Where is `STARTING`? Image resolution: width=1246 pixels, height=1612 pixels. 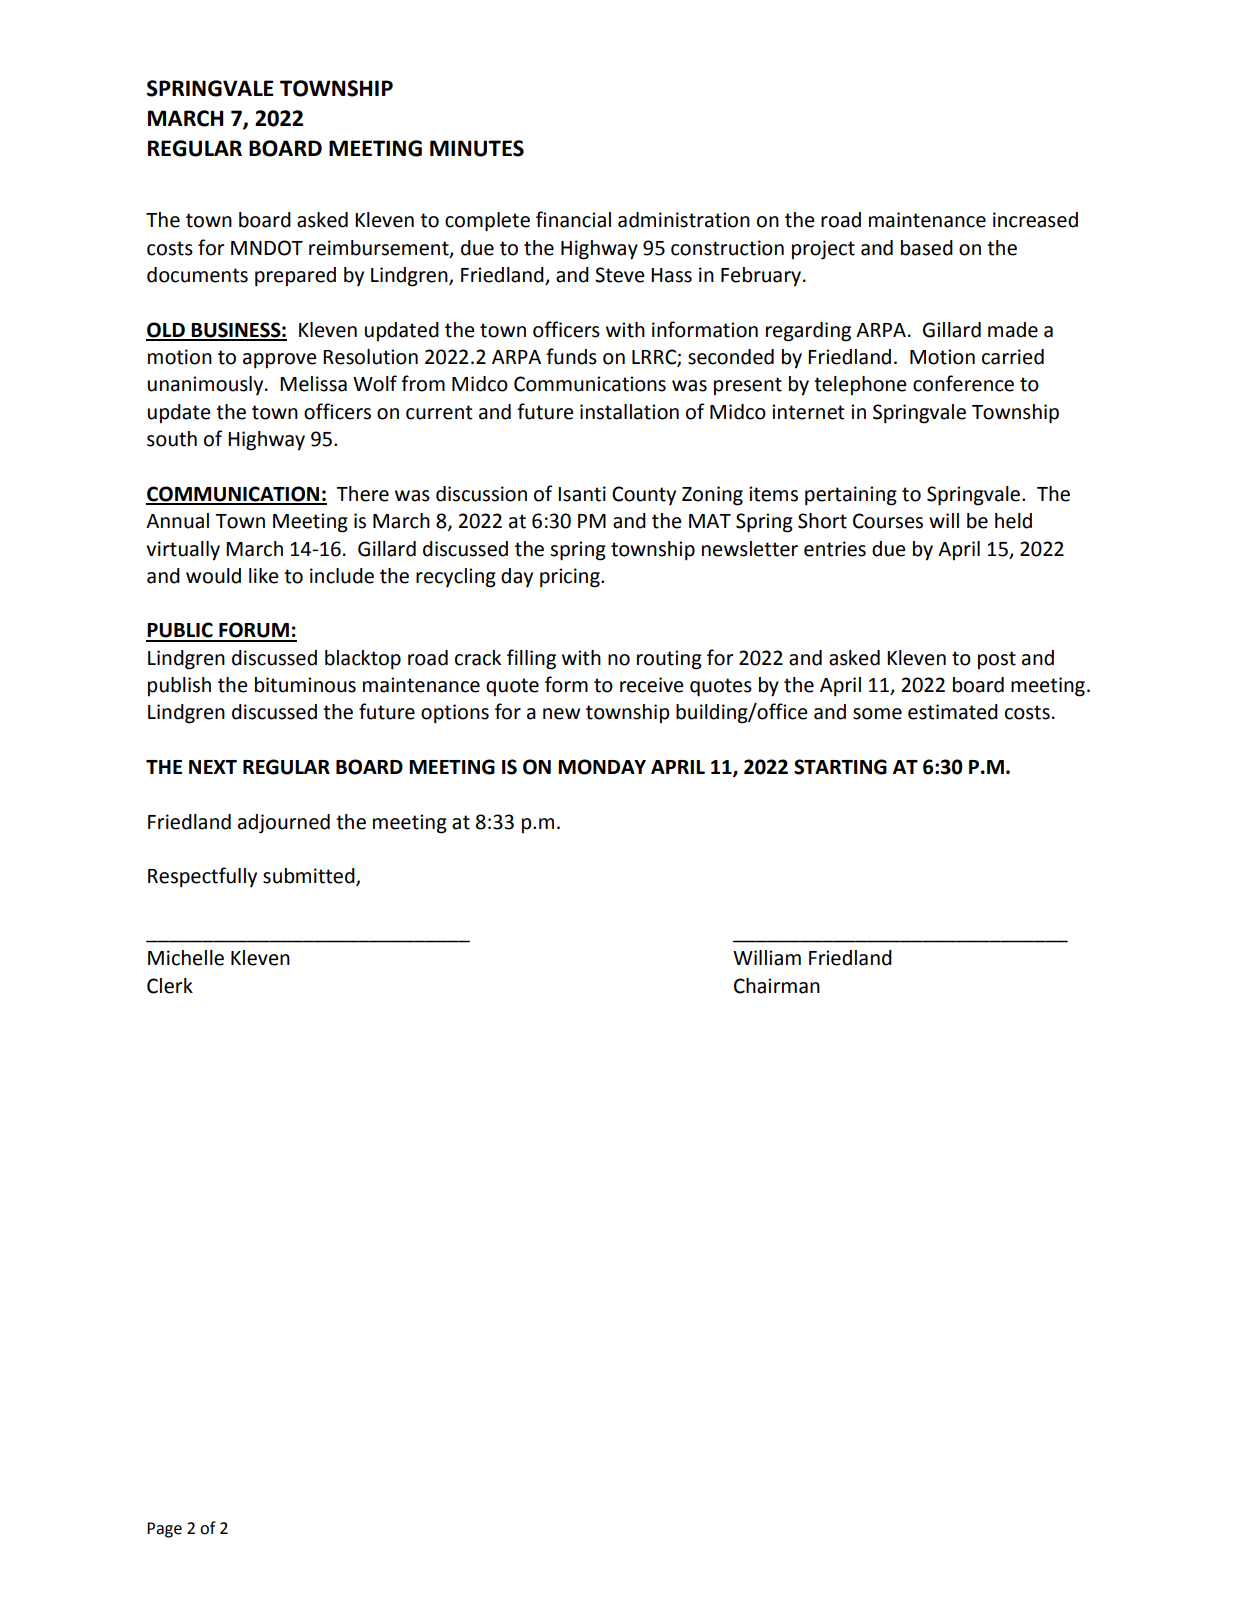
STARTING is located at coordinates (840, 767).
